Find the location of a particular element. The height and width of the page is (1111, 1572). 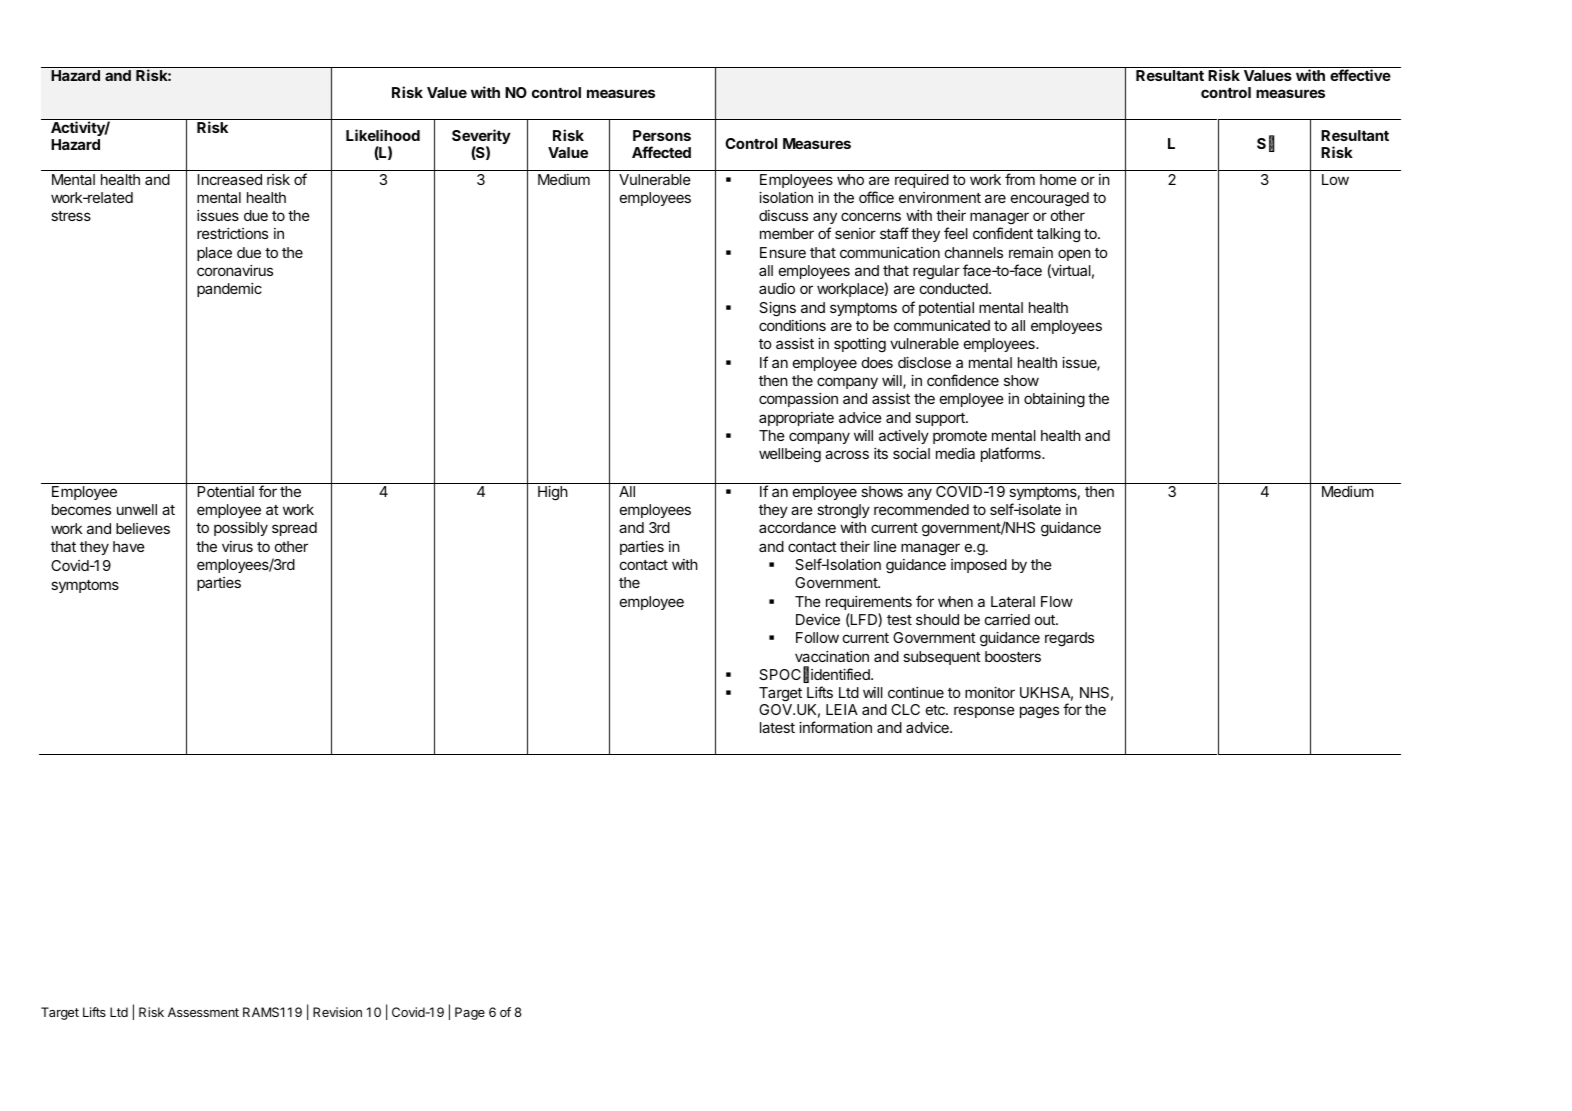

Persons is located at coordinates (662, 135).
